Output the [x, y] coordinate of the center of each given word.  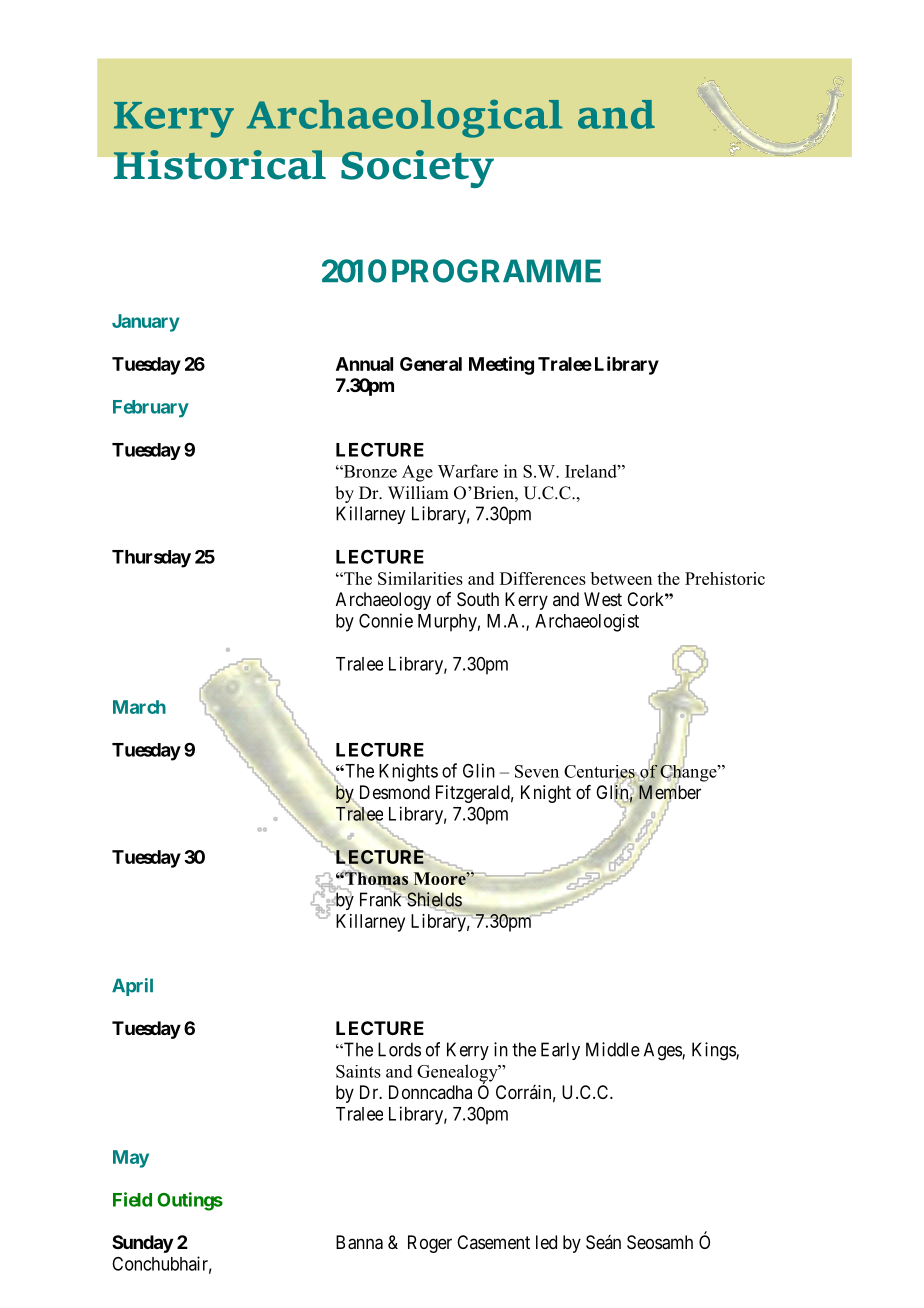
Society [417, 169]
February [151, 409]
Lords [399, 1049]
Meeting [501, 365]
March [139, 707]
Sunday [142, 1244]
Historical [219, 165]
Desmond [395, 792]
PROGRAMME [496, 271]
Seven [537, 771]
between [621, 578]
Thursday [151, 559]
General [431, 364]
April [132, 987]
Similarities [420, 578]
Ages [663, 1051]
